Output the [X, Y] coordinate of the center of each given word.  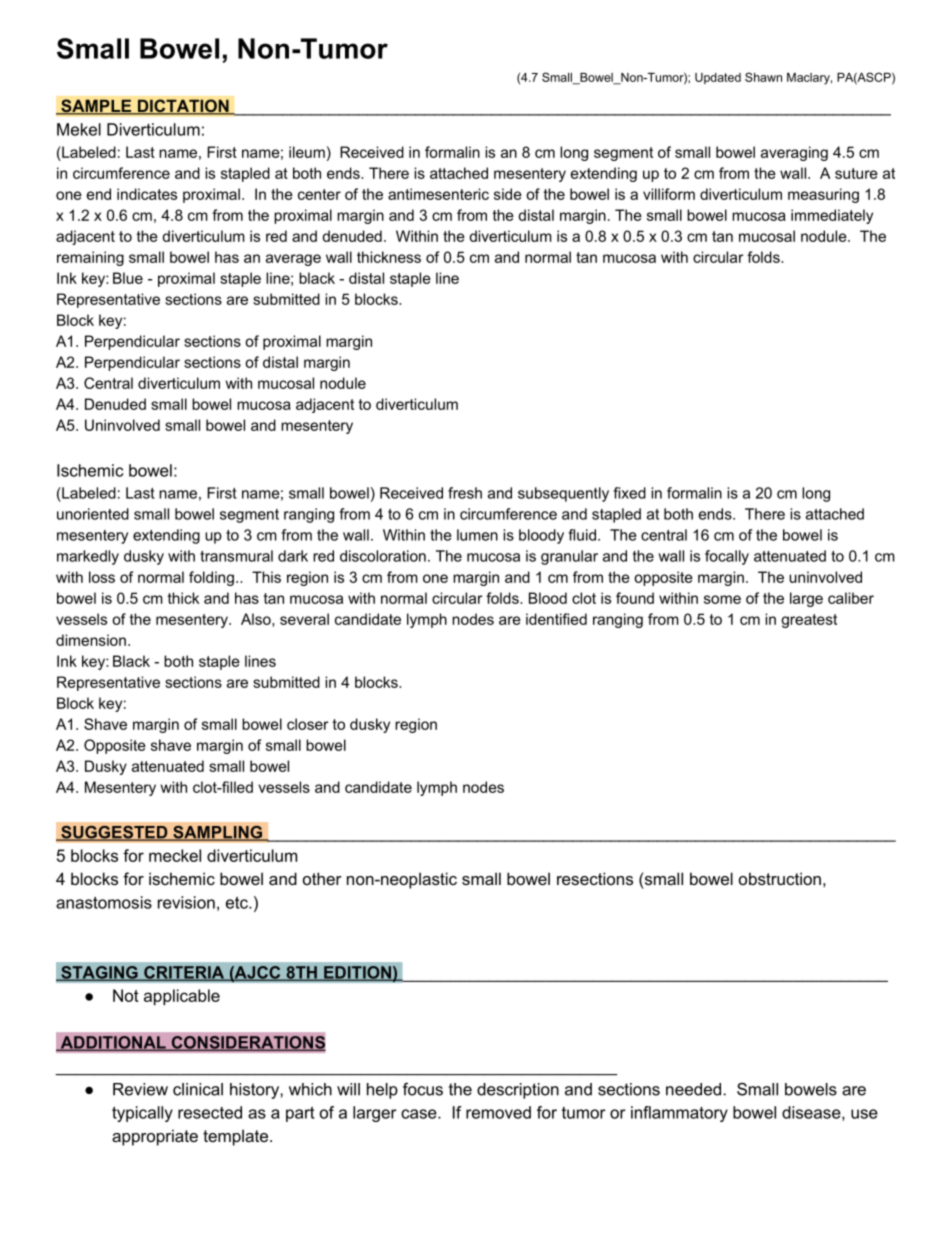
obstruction [780, 878]
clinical [198, 1089]
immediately [832, 216]
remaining [90, 258]
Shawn [763, 77]
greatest [809, 621]
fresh [465, 493]
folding [211, 578]
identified [556, 619]
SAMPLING [218, 833]
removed [498, 1112]
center [319, 194]
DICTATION [183, 107]
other [322, 878]
